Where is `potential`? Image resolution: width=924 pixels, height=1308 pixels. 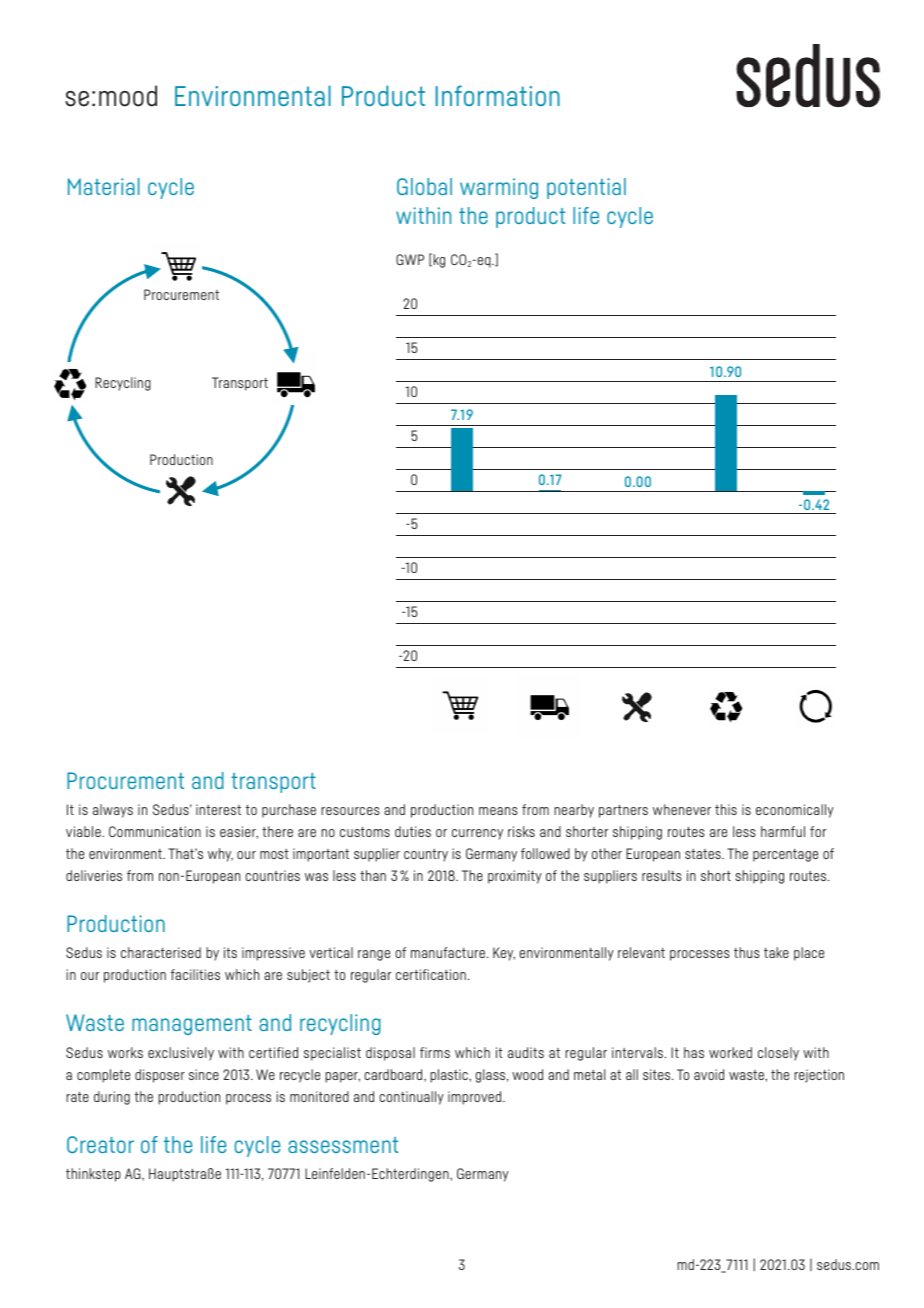
potential is located at coordinates (586, 188).
